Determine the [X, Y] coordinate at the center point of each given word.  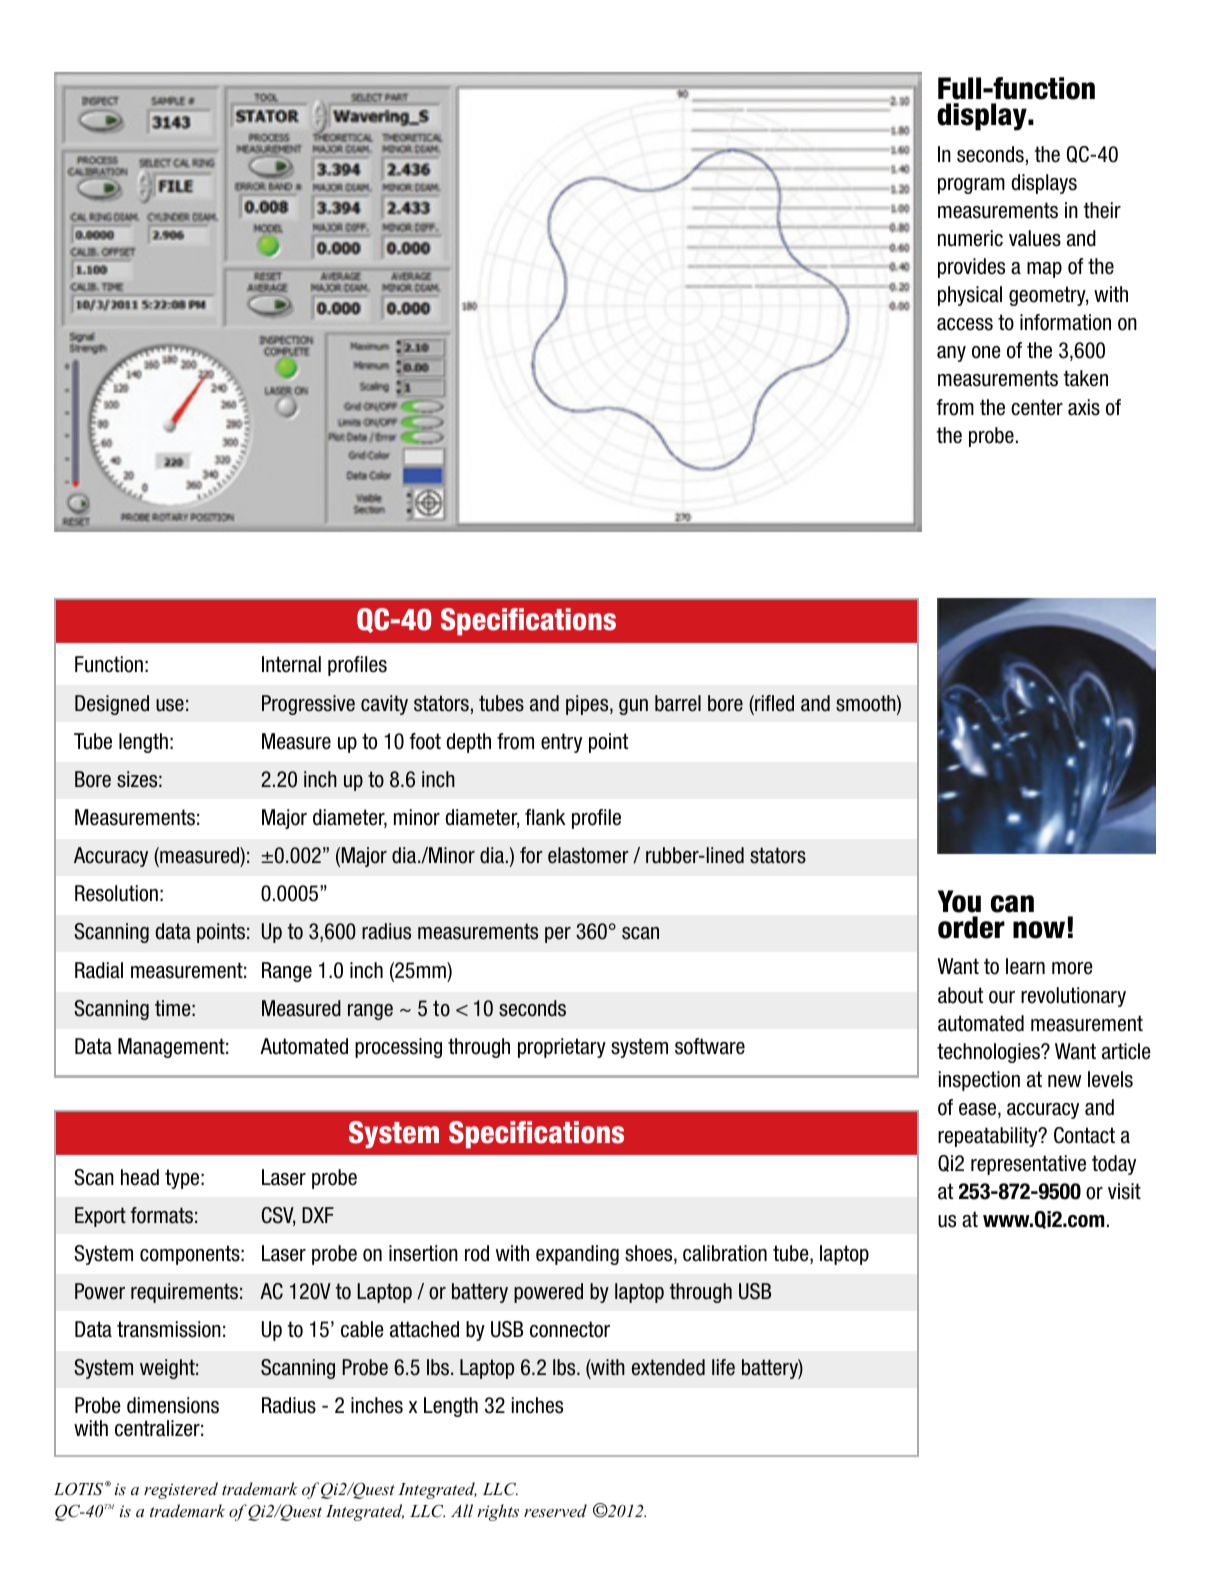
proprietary [562, 1048]
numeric [970, 238]
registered [181, 1490]
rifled [773, 704]
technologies [989, 1053]
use [170, 705]
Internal [291, 664]
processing [398, 1048]
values [1035, 238]
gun [633, 707]
